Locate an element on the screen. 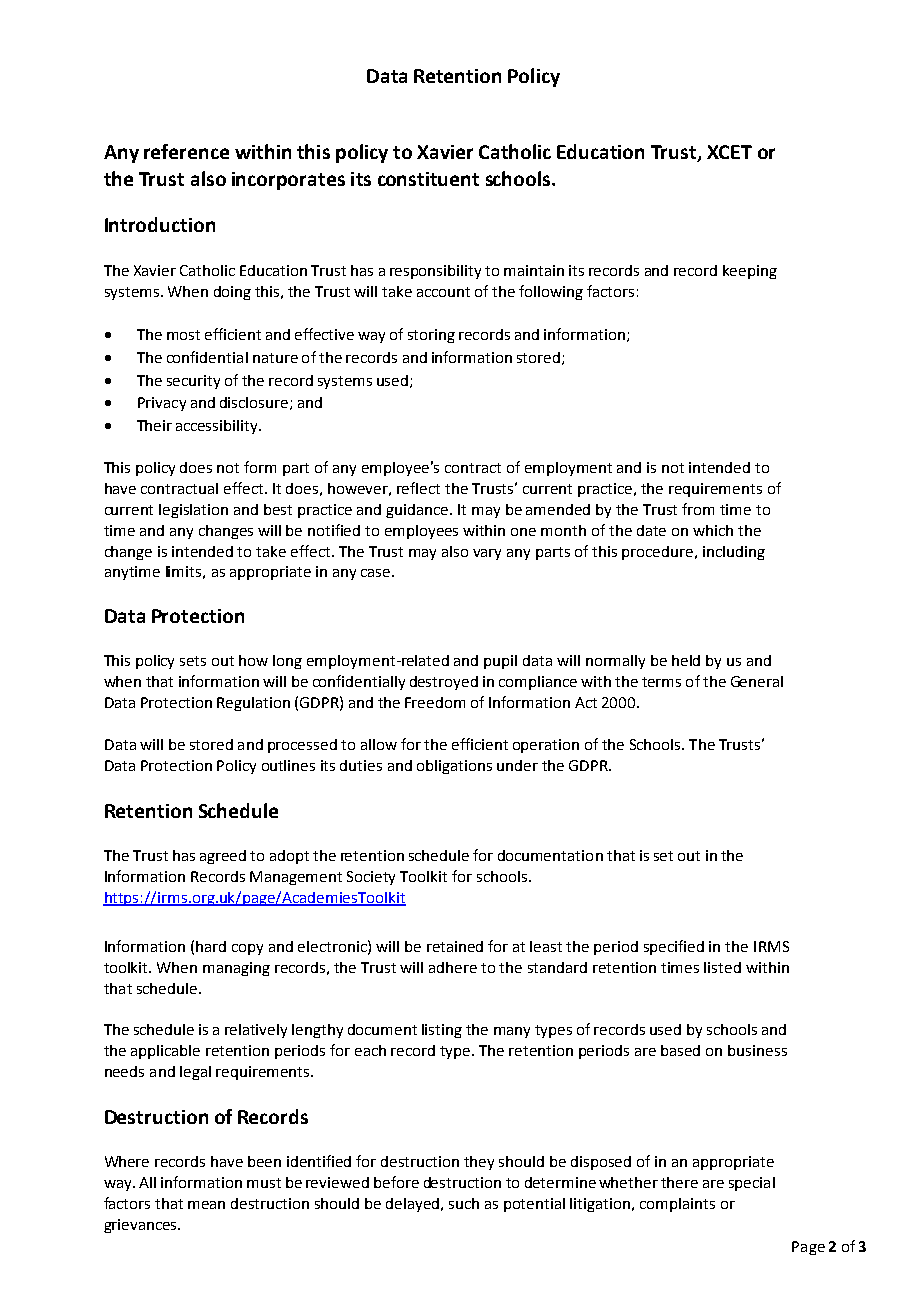 This screenshot has width=924, height=1307. constituent is located at coordinates (428, 179).
